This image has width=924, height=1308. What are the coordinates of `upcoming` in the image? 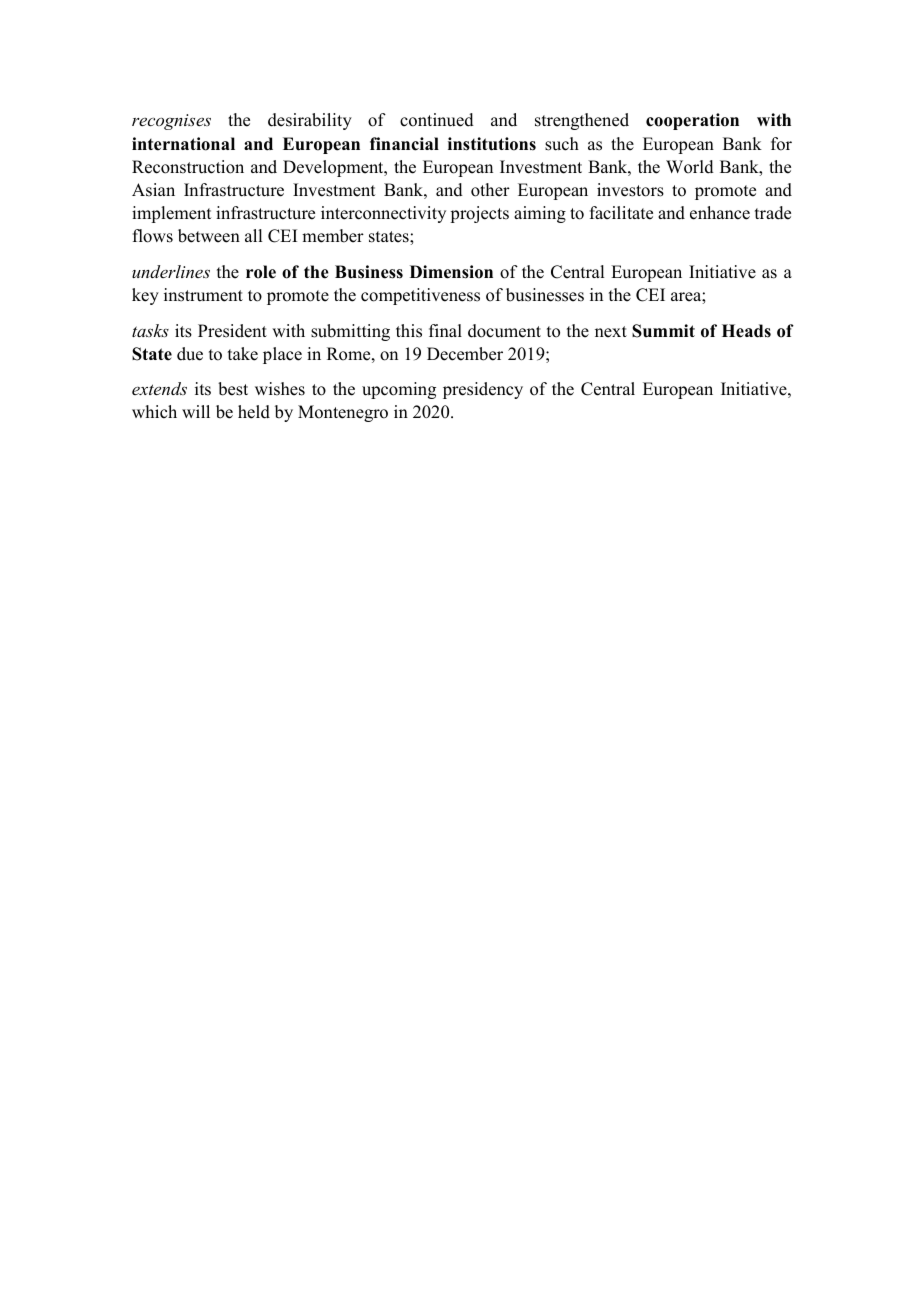 It's located at (399, 390).
